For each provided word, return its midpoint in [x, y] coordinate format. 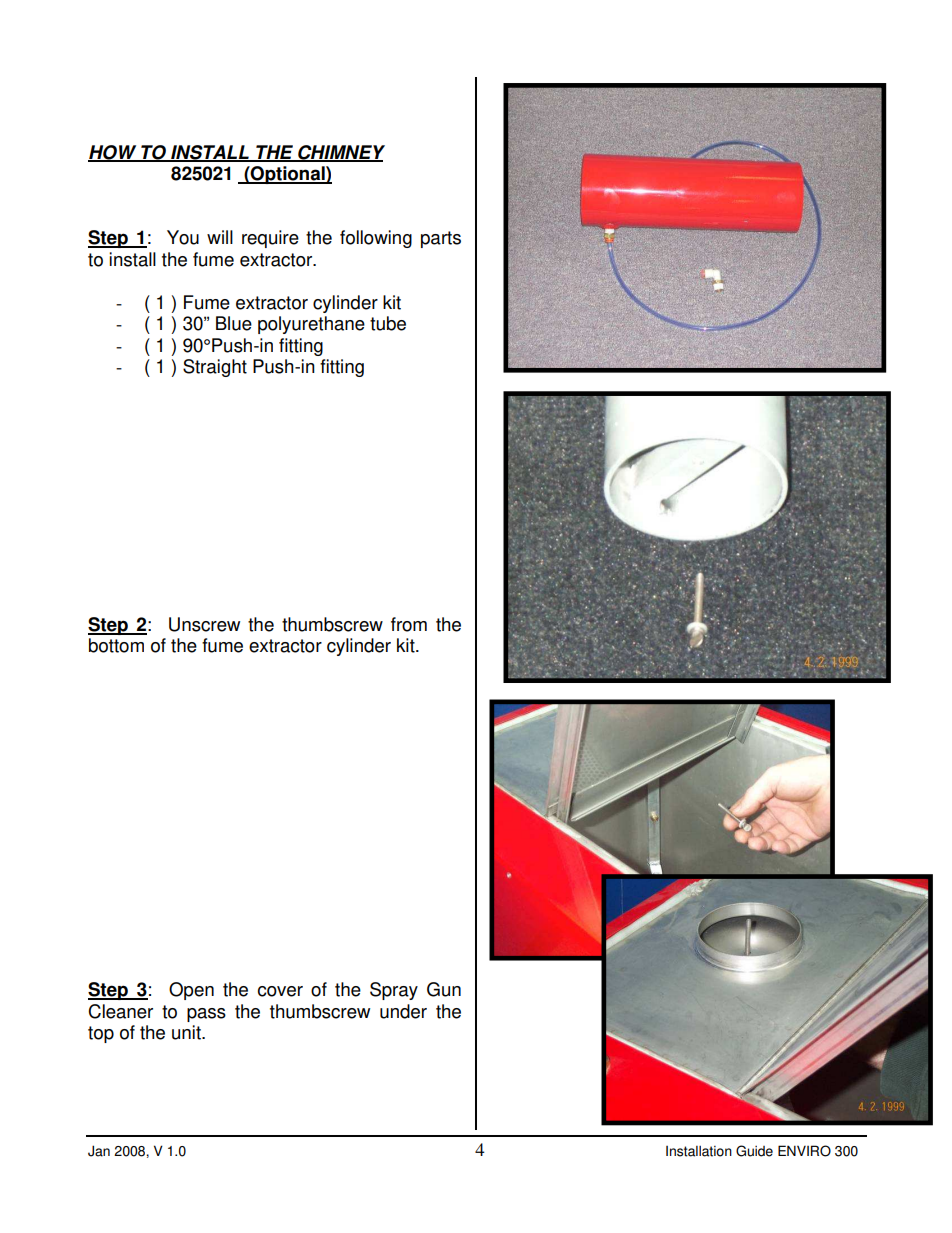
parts [441, 239]
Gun [444, 989]
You [183, 237]
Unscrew [204, 624]
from [409, 624]
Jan [99, 1151]
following [376, 239]
